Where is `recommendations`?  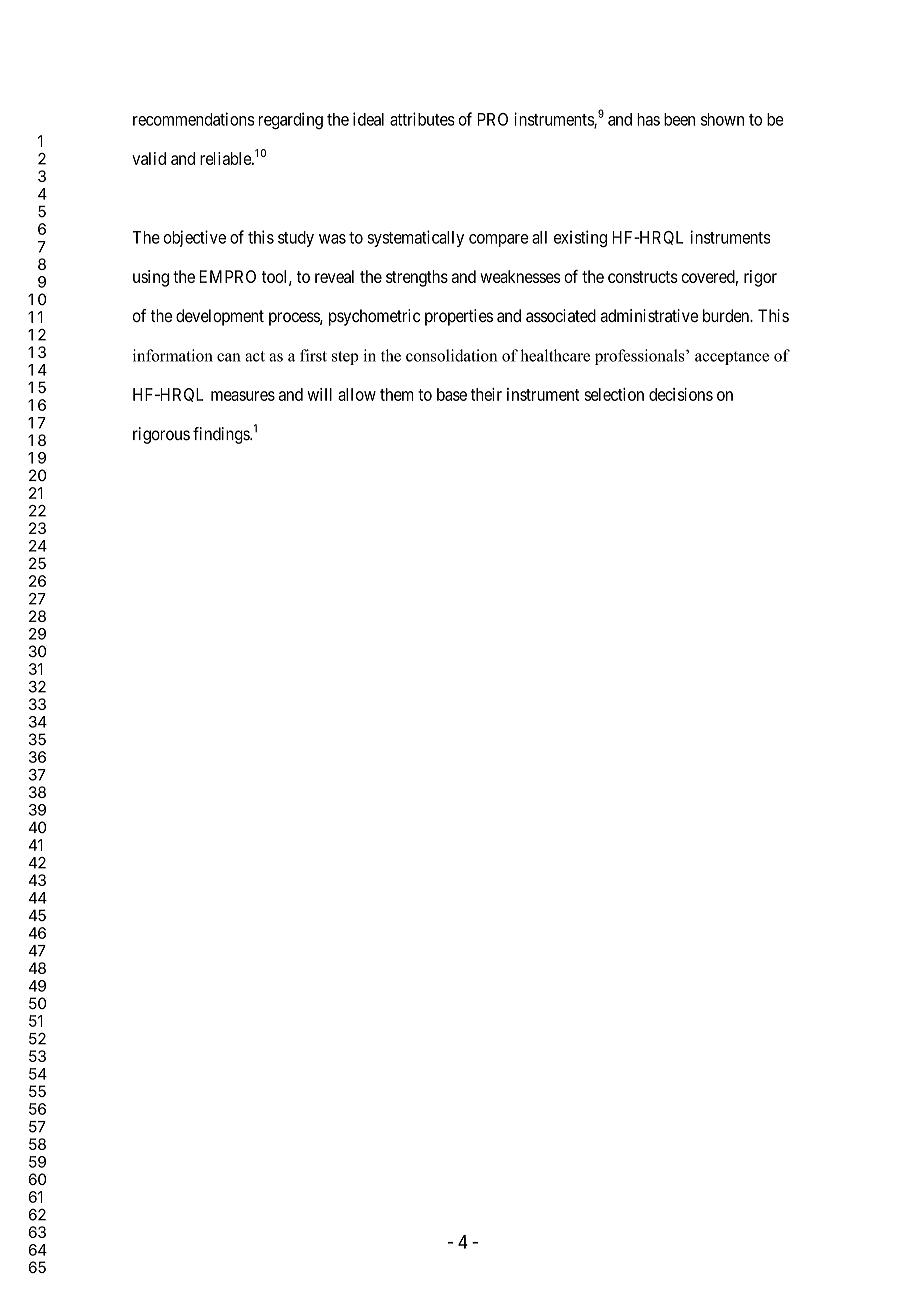 recommendations is located at coordinates (193, 119).
